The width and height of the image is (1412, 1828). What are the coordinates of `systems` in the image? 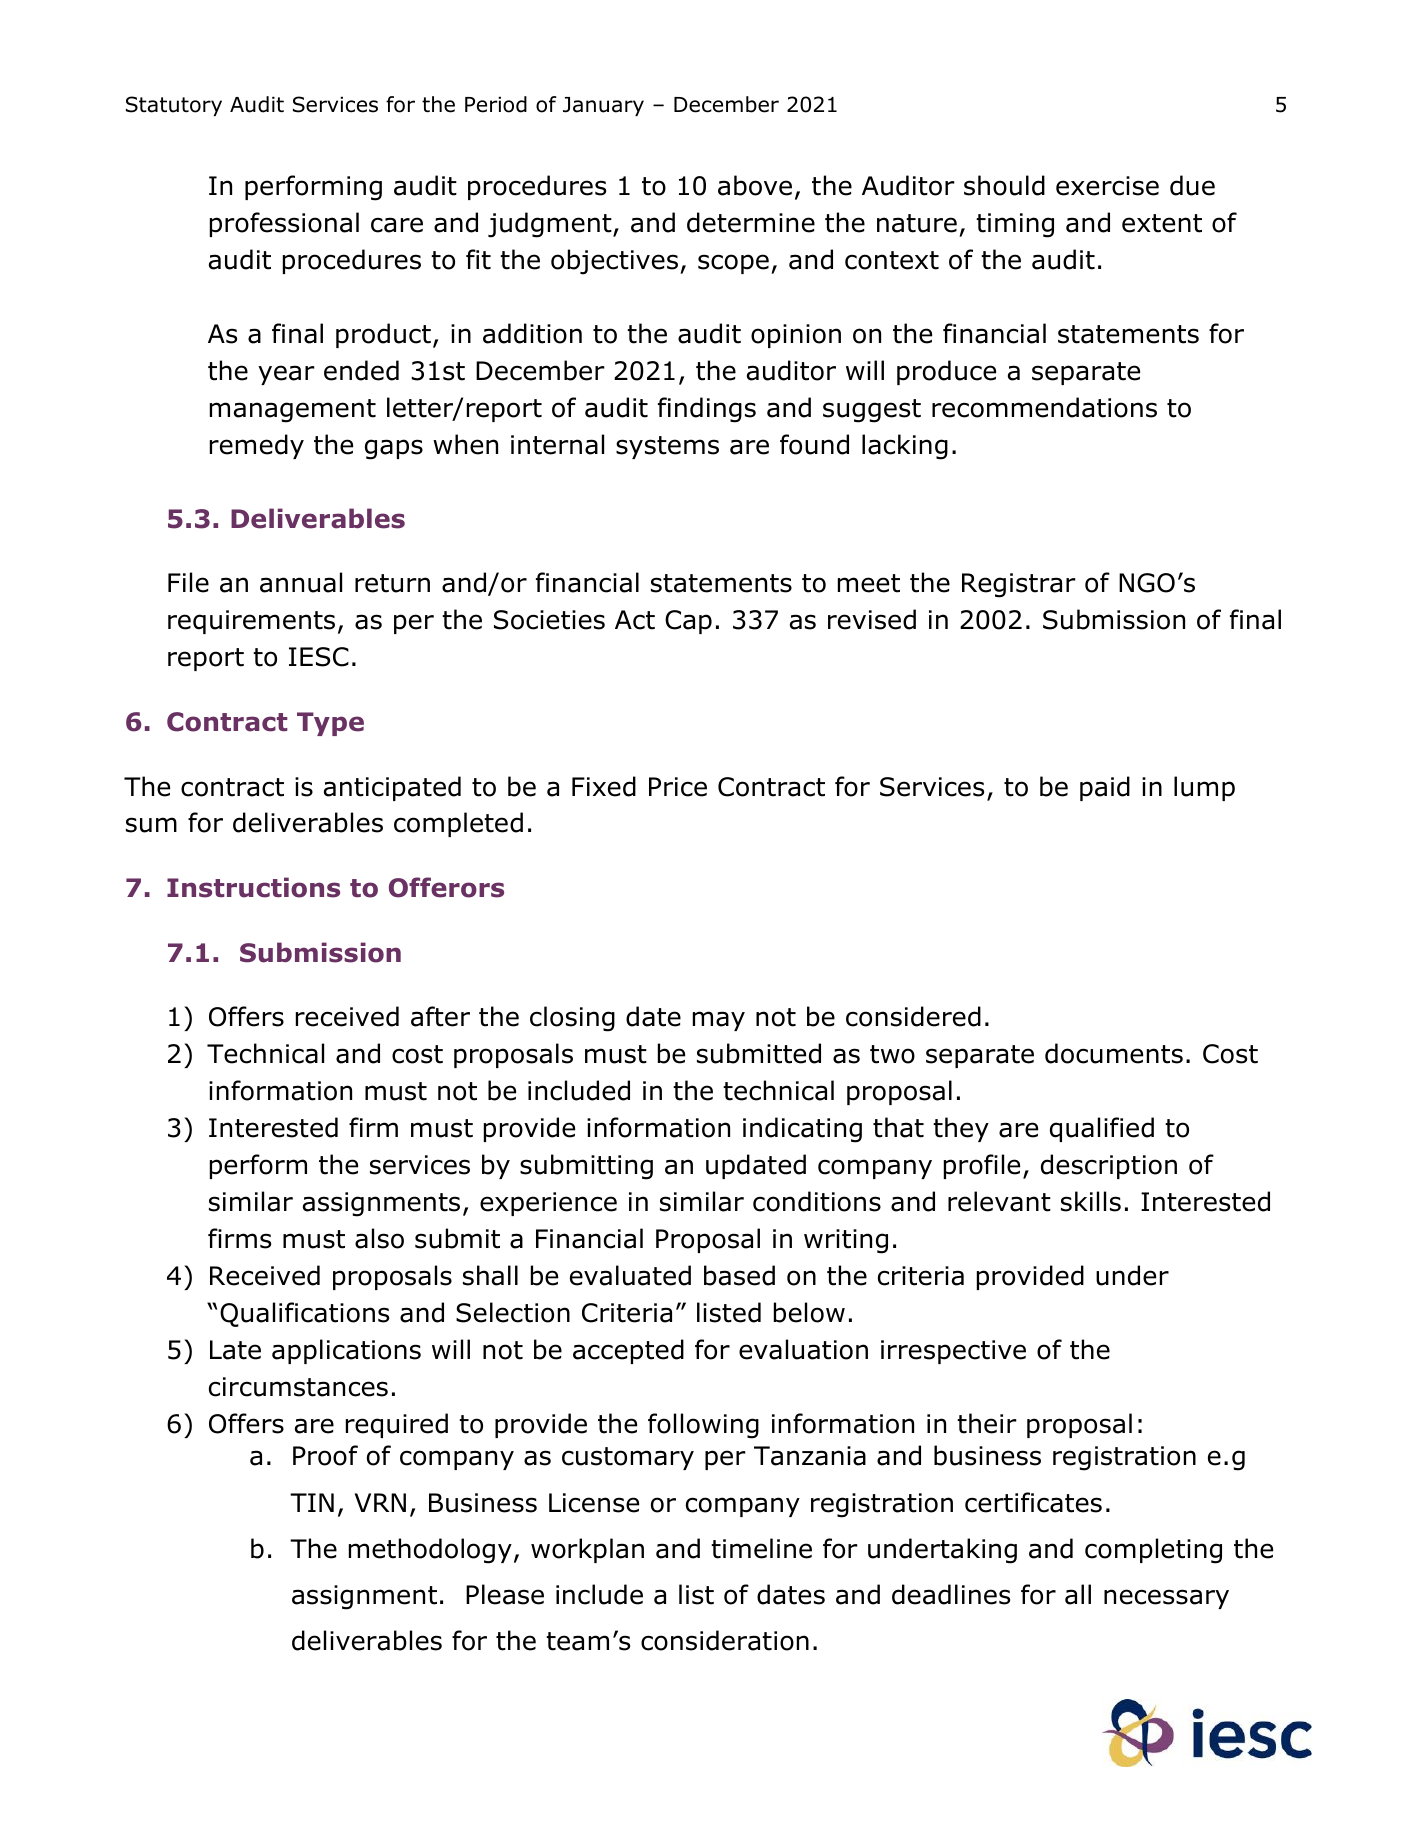 It's located at (667, 447).
